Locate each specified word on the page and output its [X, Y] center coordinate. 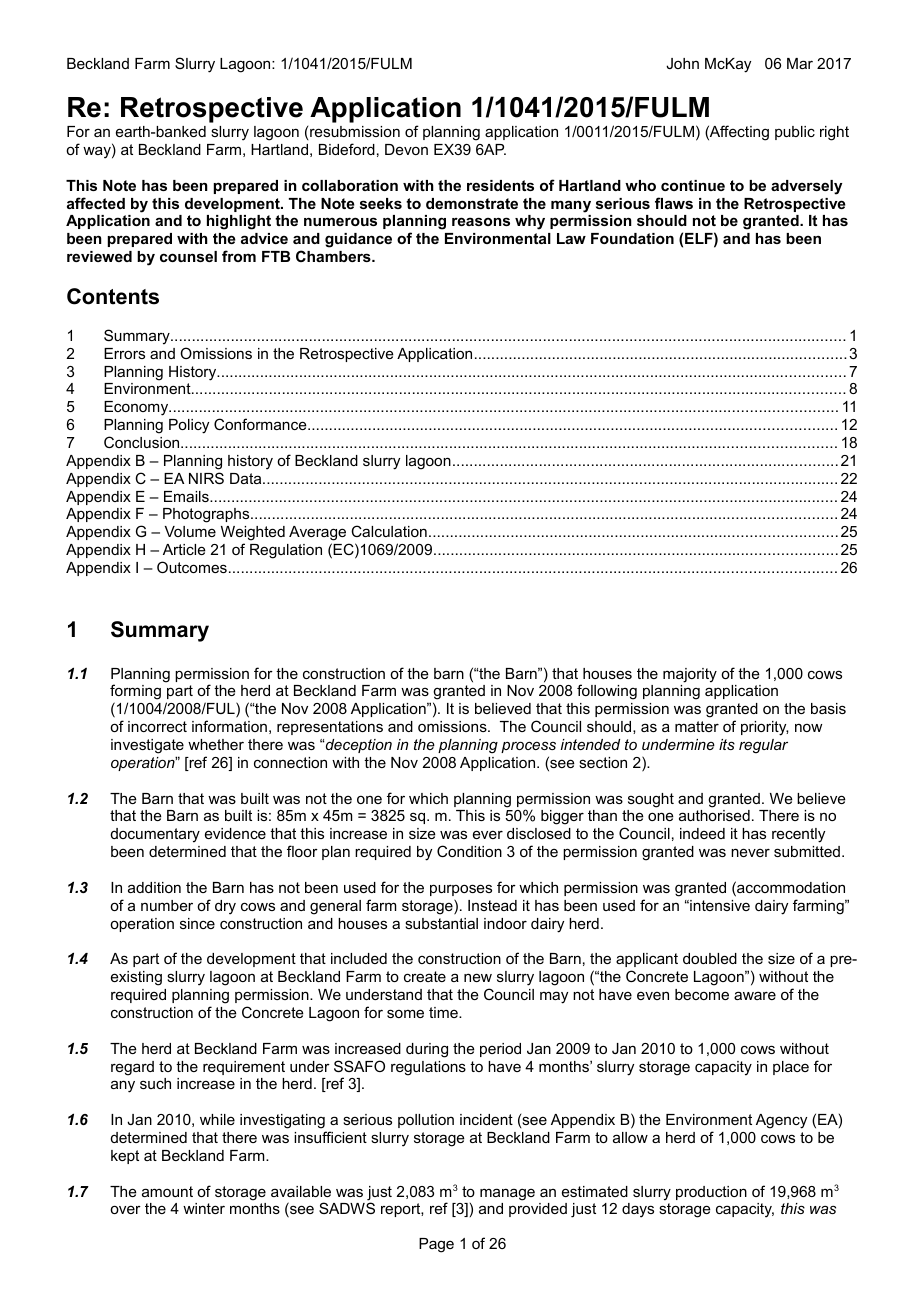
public [795, 133]
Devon [406, 149]
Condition [469, 851]
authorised [714, 815]
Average [319, 535]
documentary [155, 835]
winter [204, 1208]
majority [690, 675]
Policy [189, 426]
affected [96, 203]
